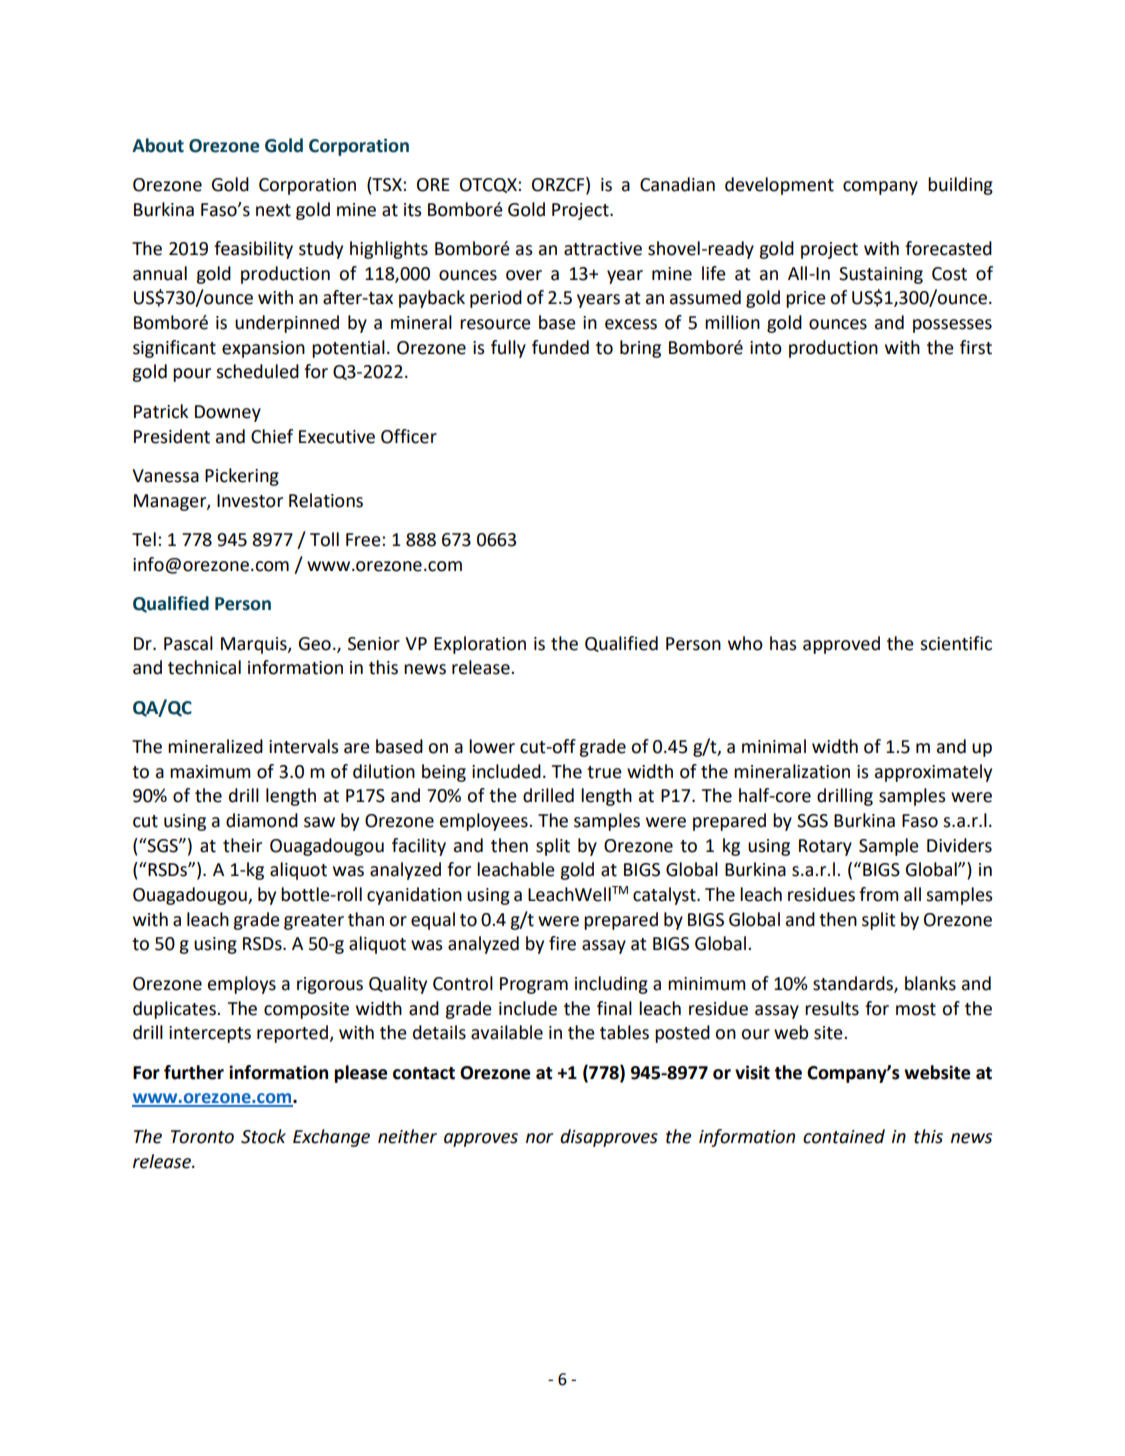 Image resolution: width=1125 pixels, height=1456 pixels. What do you see at coordinates (409, 436) in the document?
I see `Officer` at bounding box center [409, 436].
